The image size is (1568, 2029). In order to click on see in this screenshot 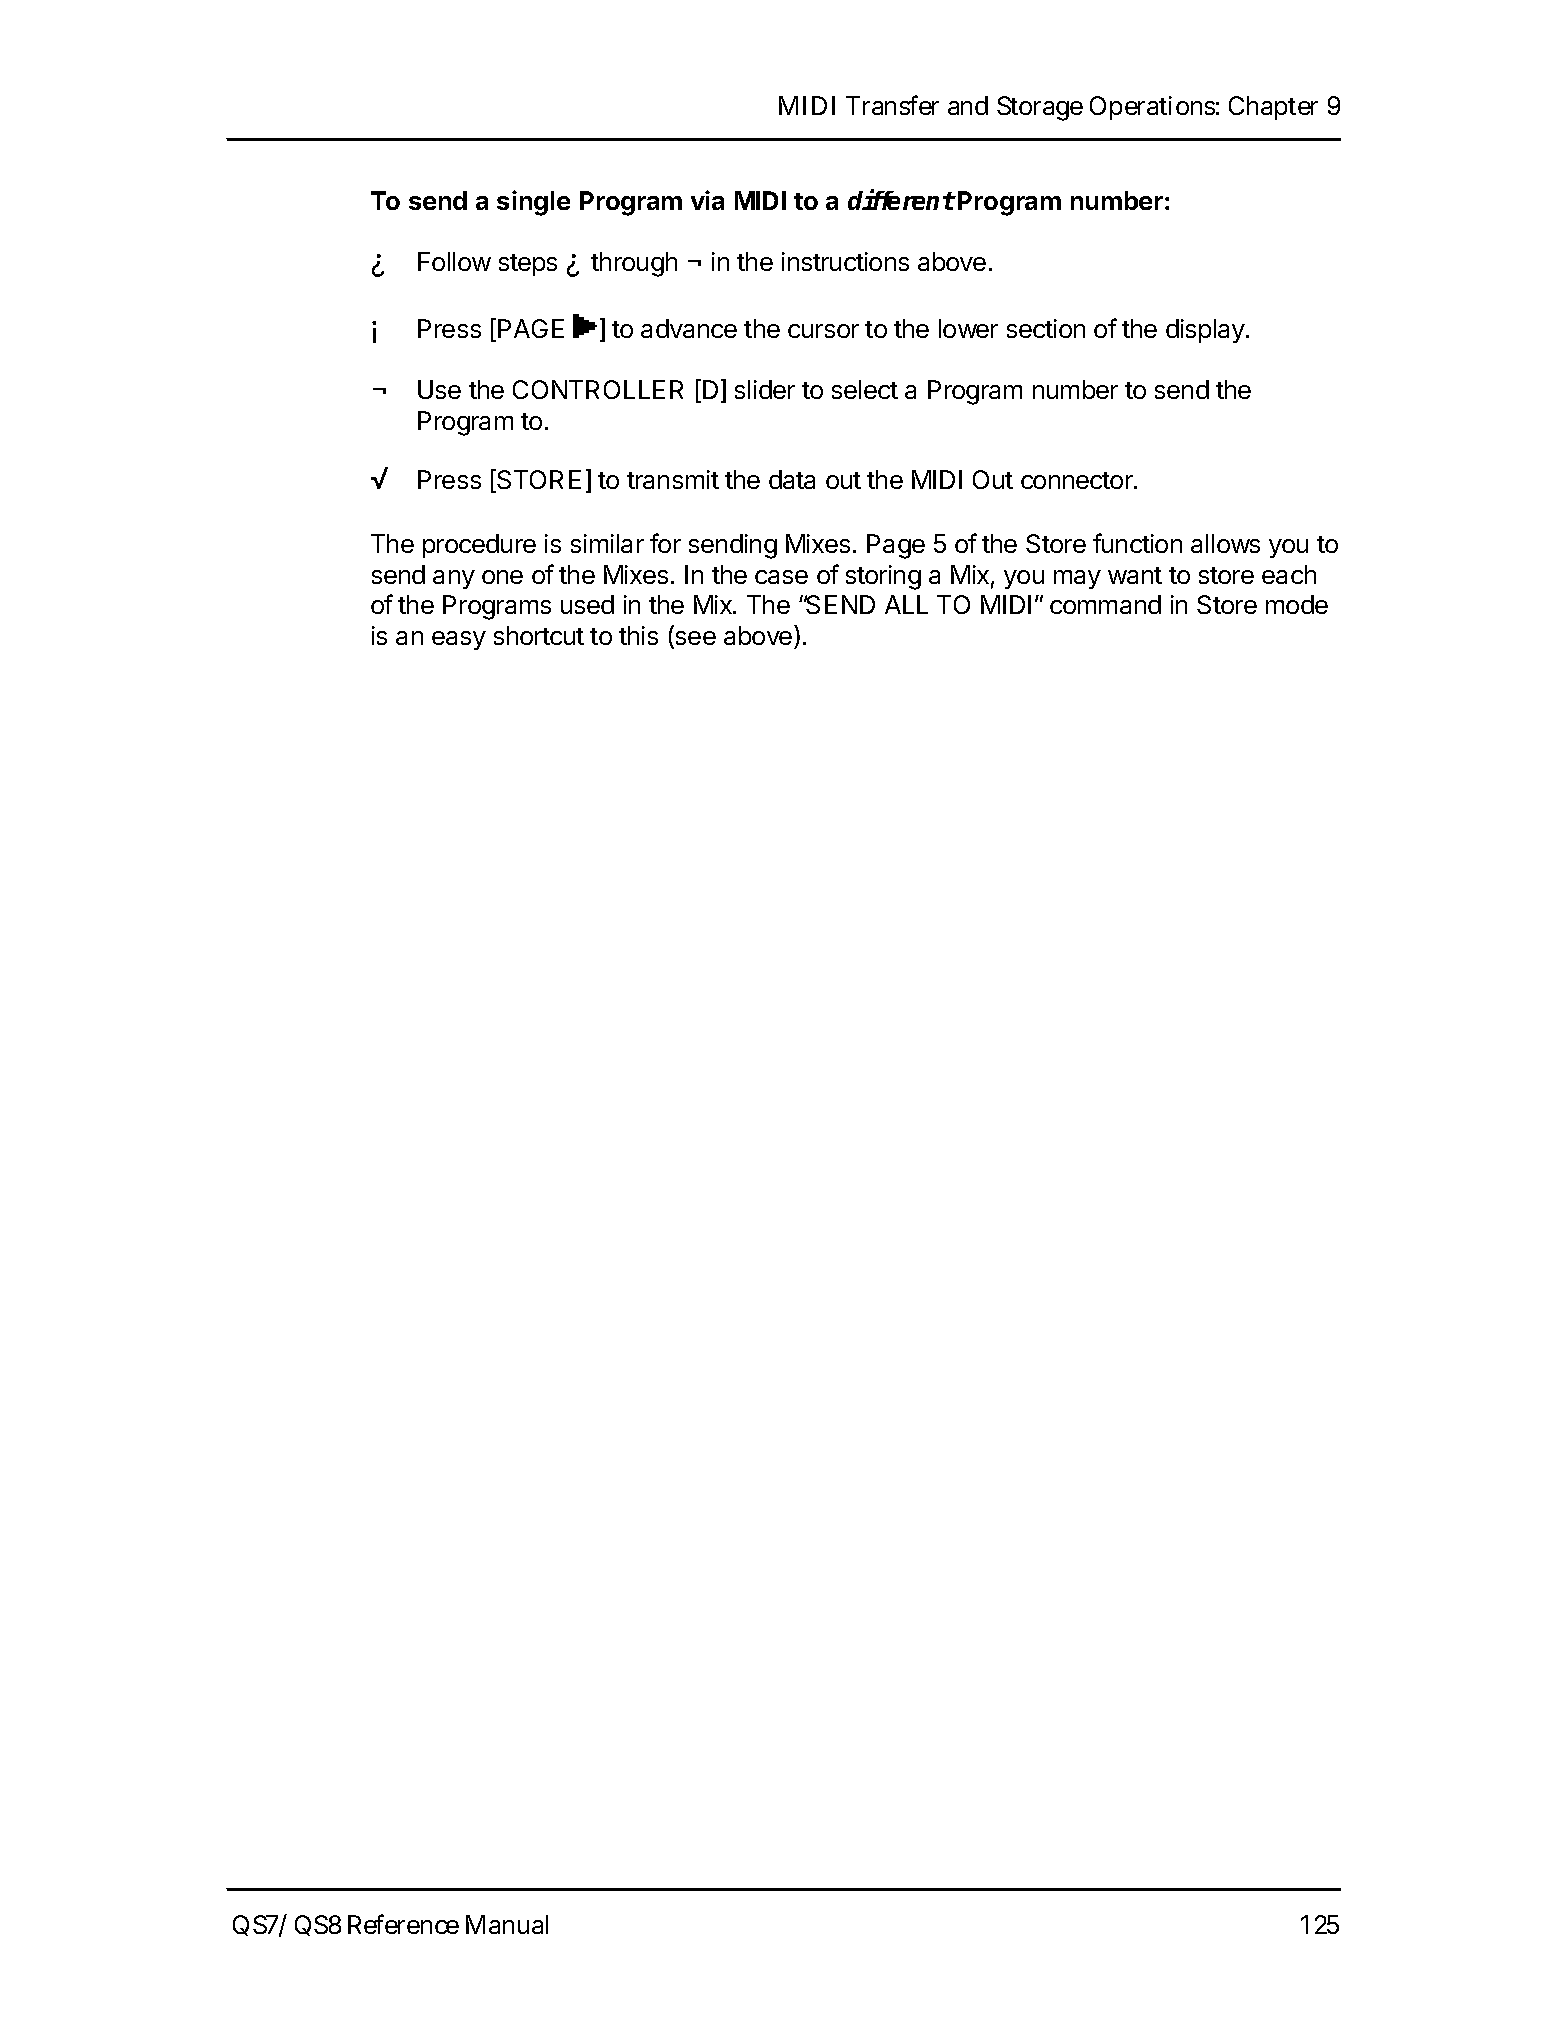, I will do `click(694, 639)`.
